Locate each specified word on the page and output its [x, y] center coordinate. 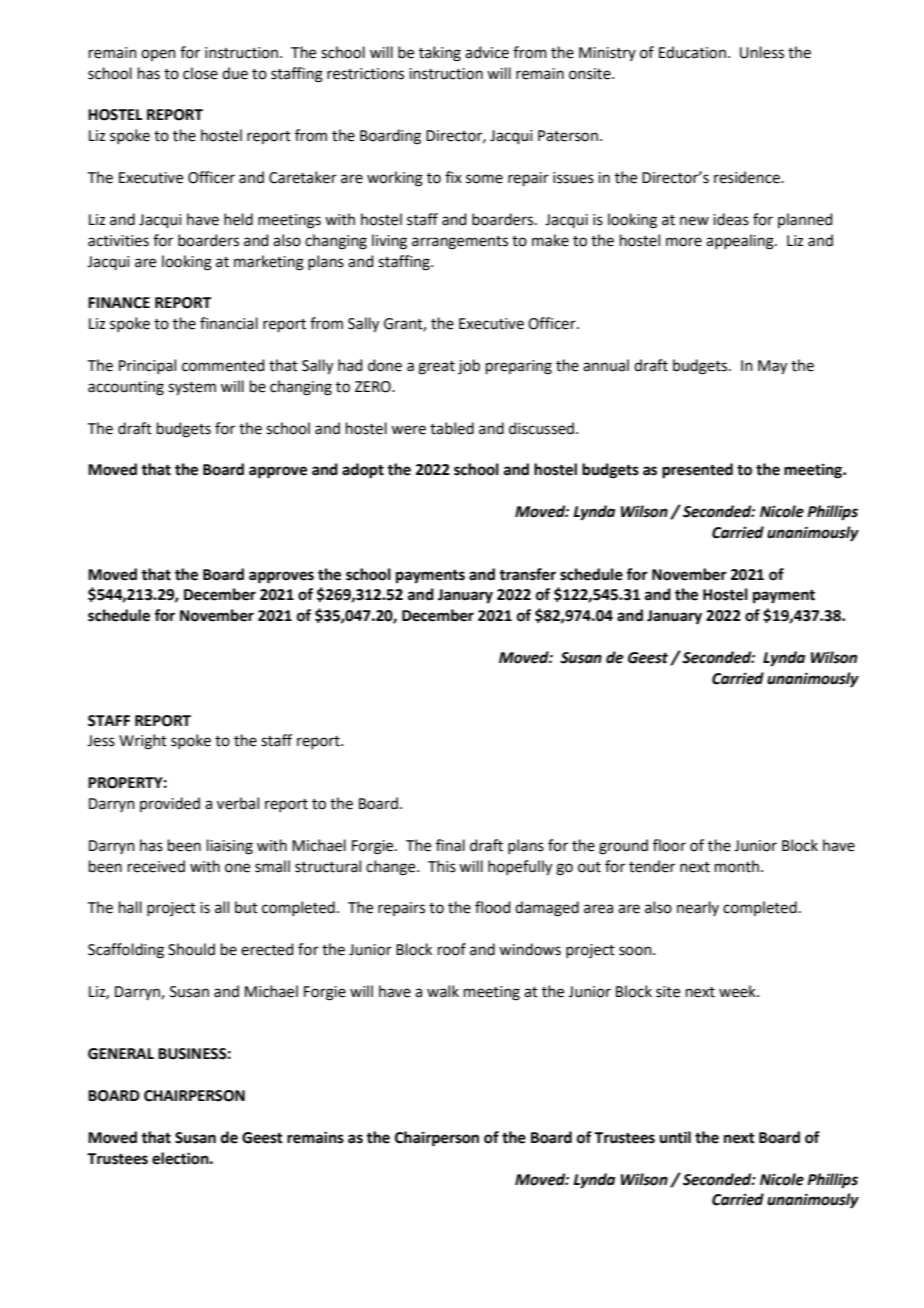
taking [440, 54]
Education [692, 52]
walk [443, 991]
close [200, 73]
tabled [452, 428]
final [450, 845]
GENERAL [121, 1054]
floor [669, 845]
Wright [143, 742]
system [192, 389]
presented [697, 471]
